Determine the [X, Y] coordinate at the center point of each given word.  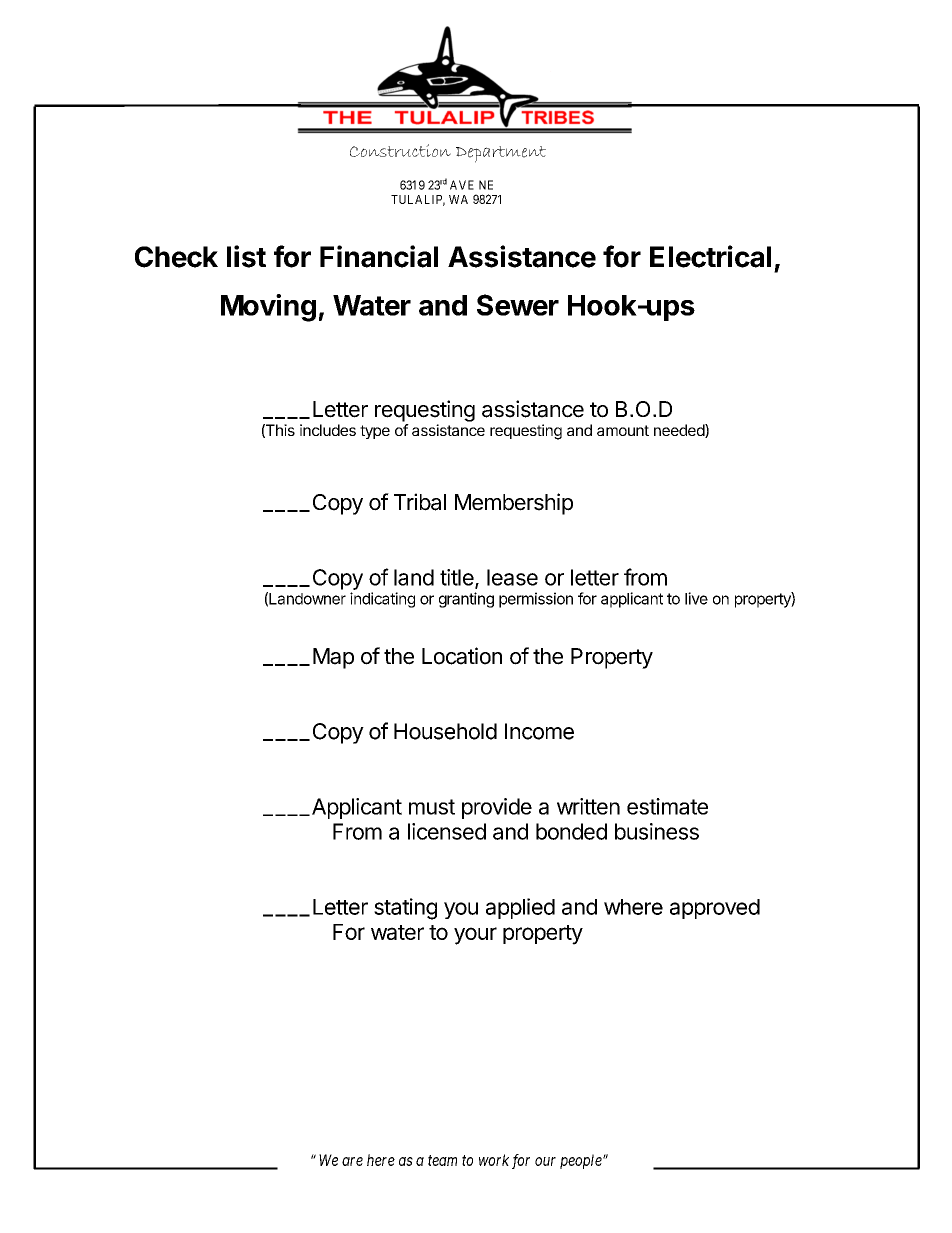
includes [328, 430]
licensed [447, 831]
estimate [667, 806]
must [432, 807]
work [494, 1160]
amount [623, 430]
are [352, 1161]
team [442, 1160]
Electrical [710, 256]
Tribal [420, 502]
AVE [462, 185]
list [246, 256]
